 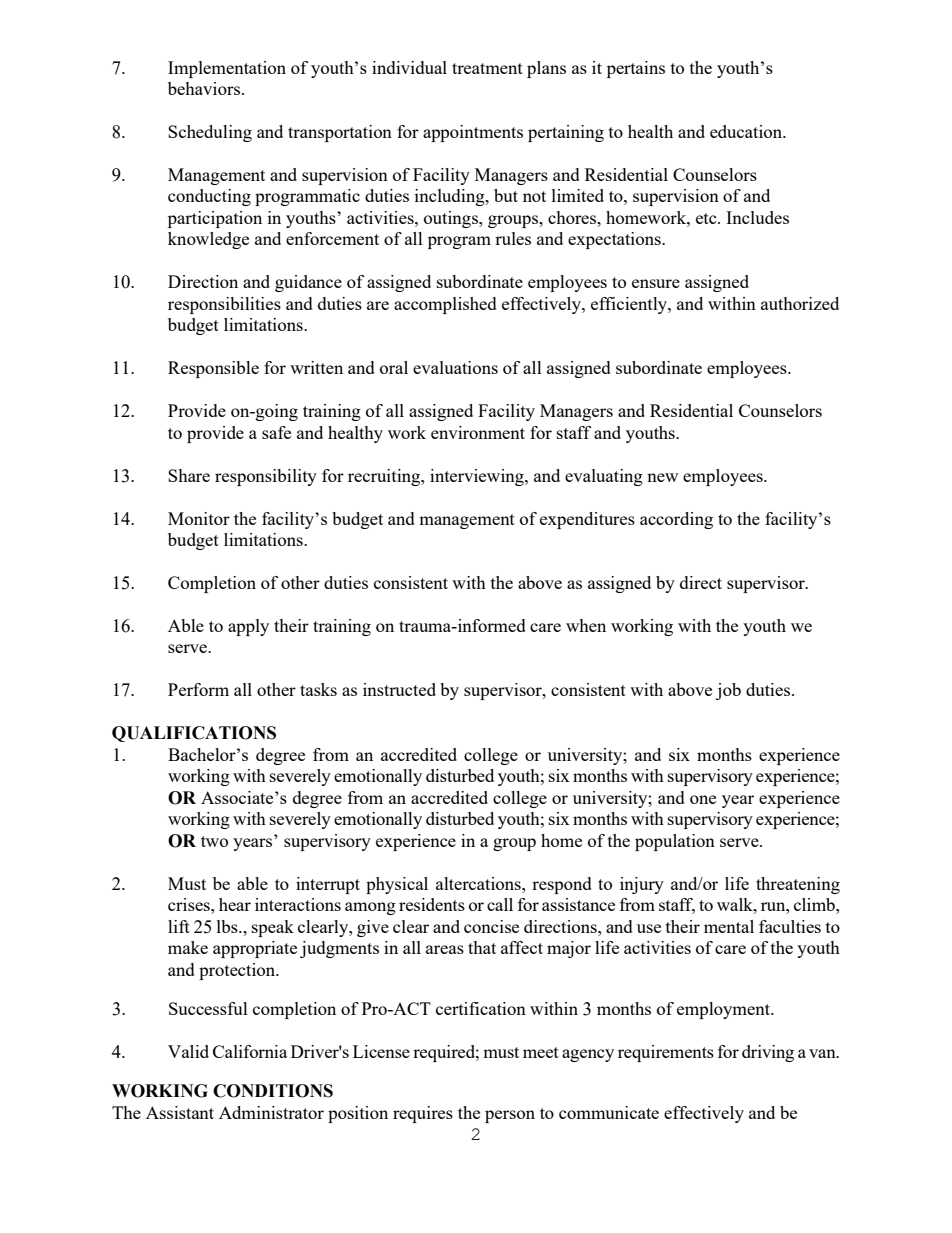 What do you see at coordinates (662, 477) in the screenshot?
I see `new` at bounding box center [662, 477].
